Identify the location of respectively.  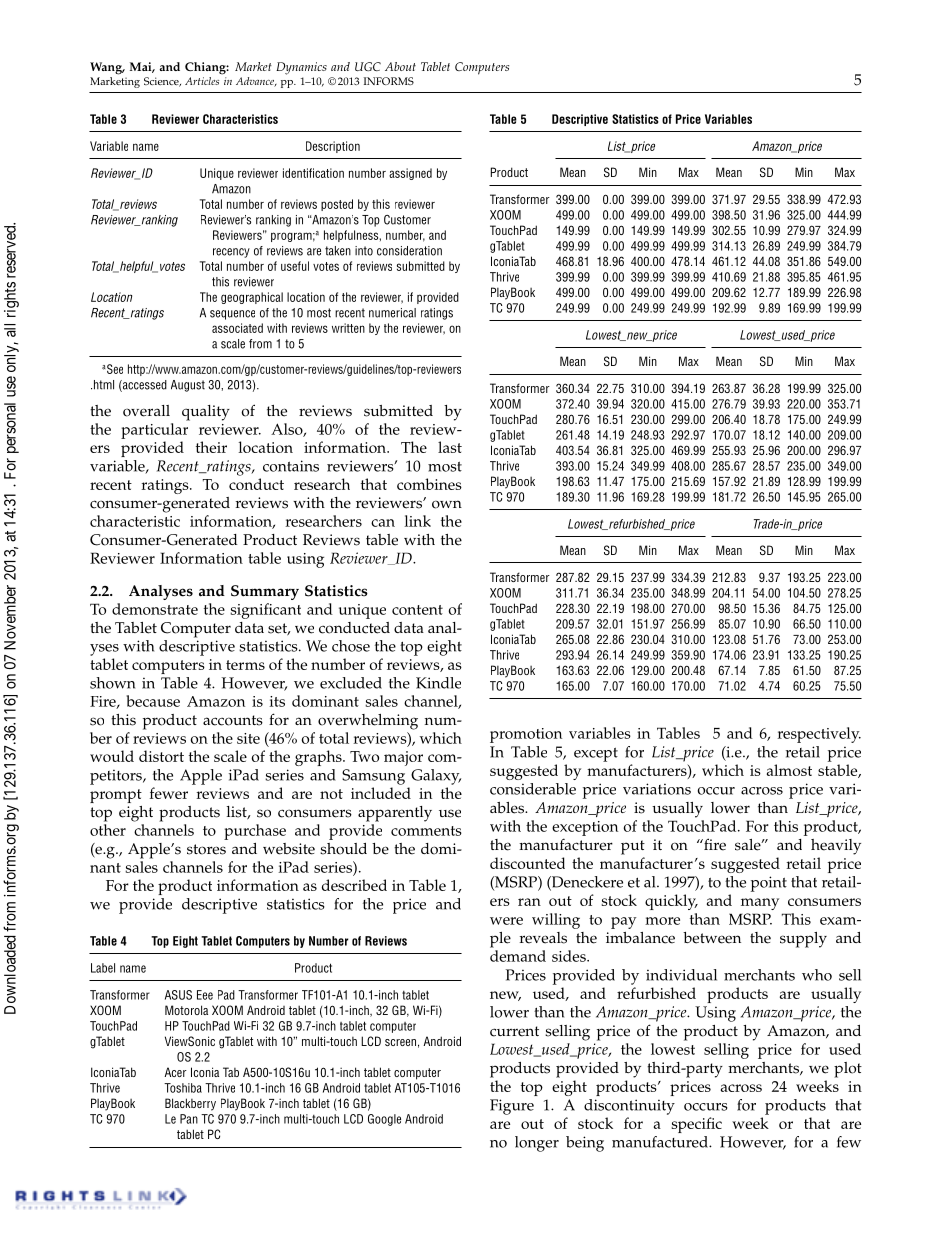
(819, 735).
